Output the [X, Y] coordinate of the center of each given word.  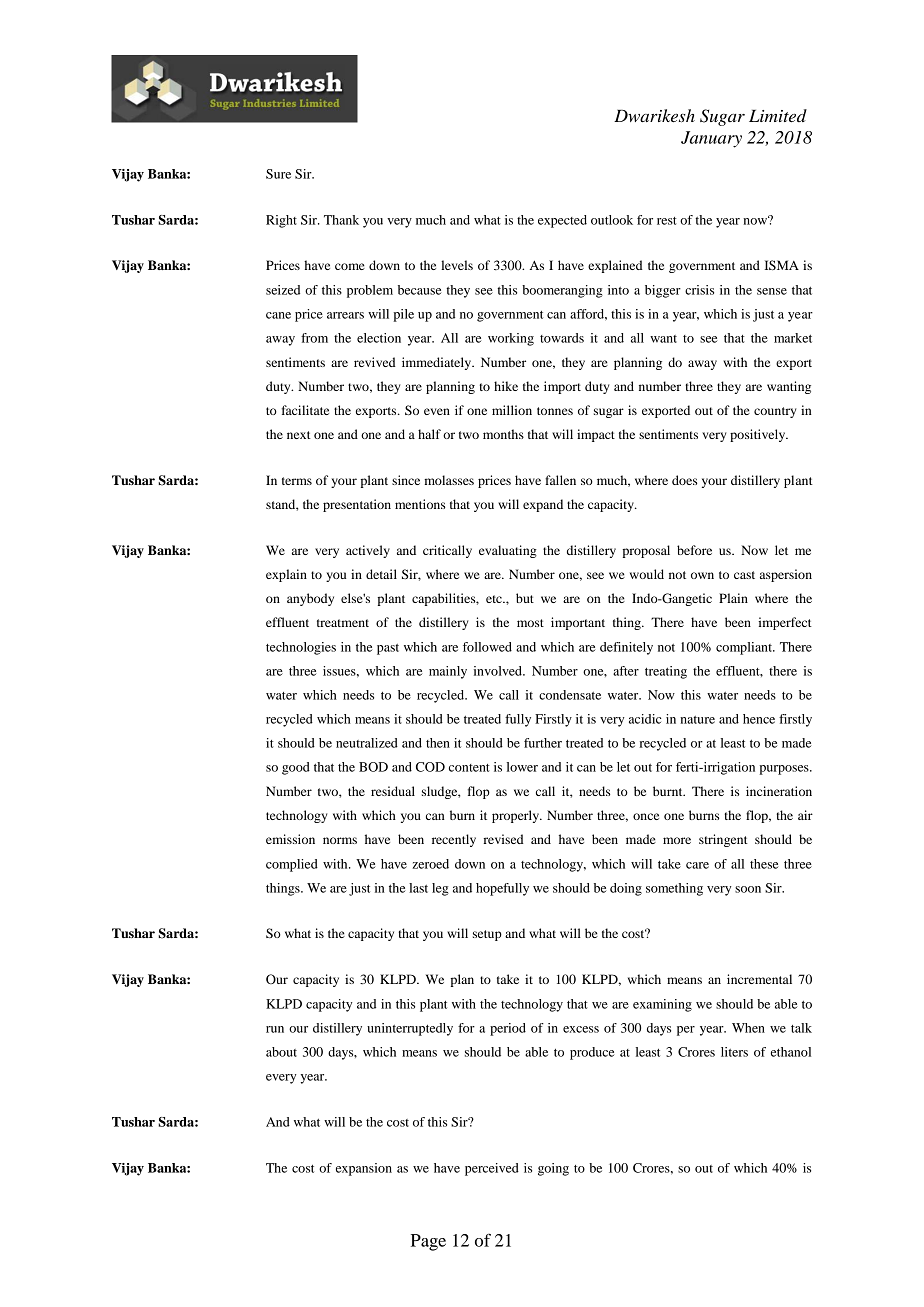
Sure [278, 174]
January [711, 139]
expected [562, 221]
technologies [301, 648]
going [553, 1169]
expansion [364, 1169]
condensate [570, 695]
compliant [745, 648]
